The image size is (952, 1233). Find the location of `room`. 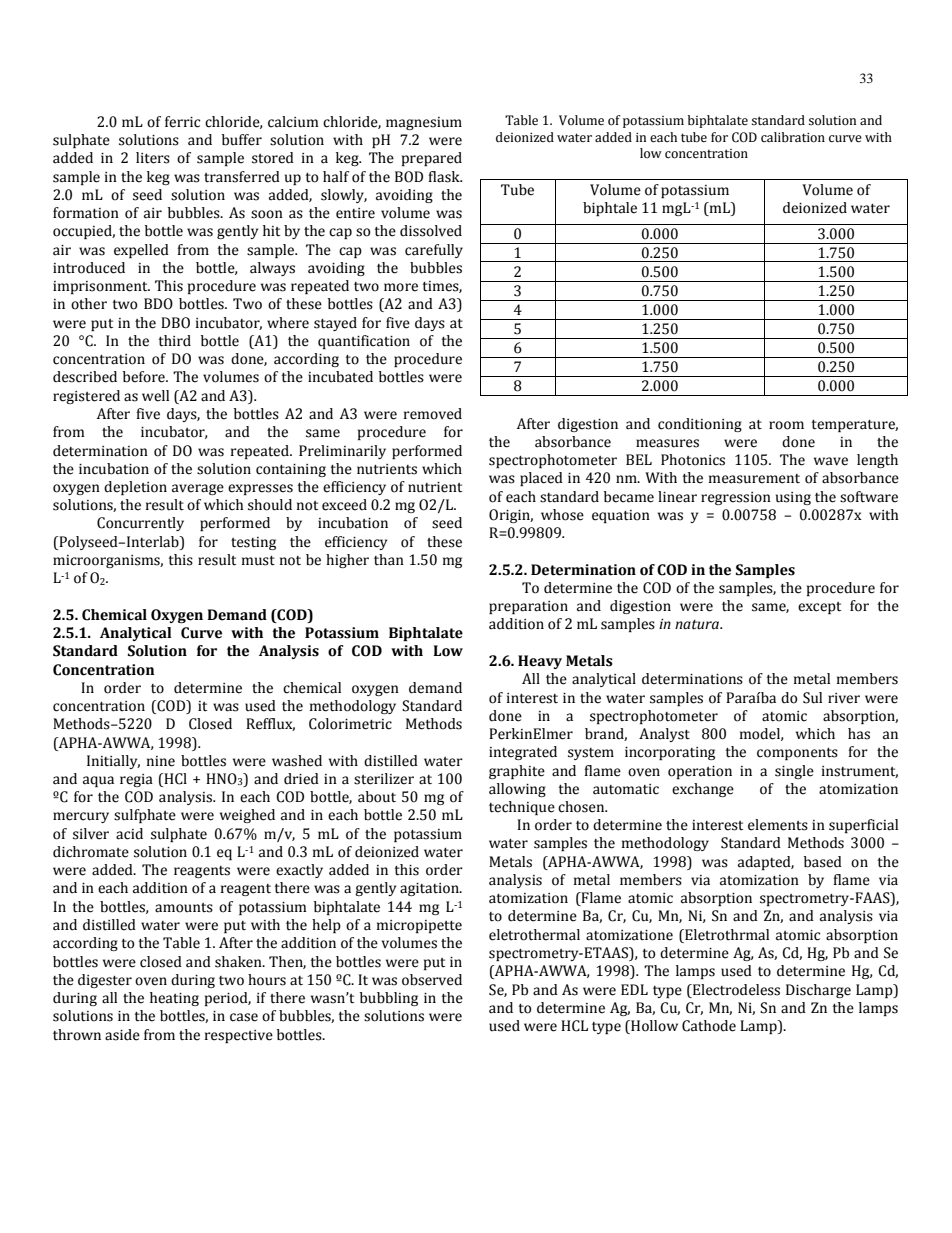

room is located at coordinates (786, 425).
